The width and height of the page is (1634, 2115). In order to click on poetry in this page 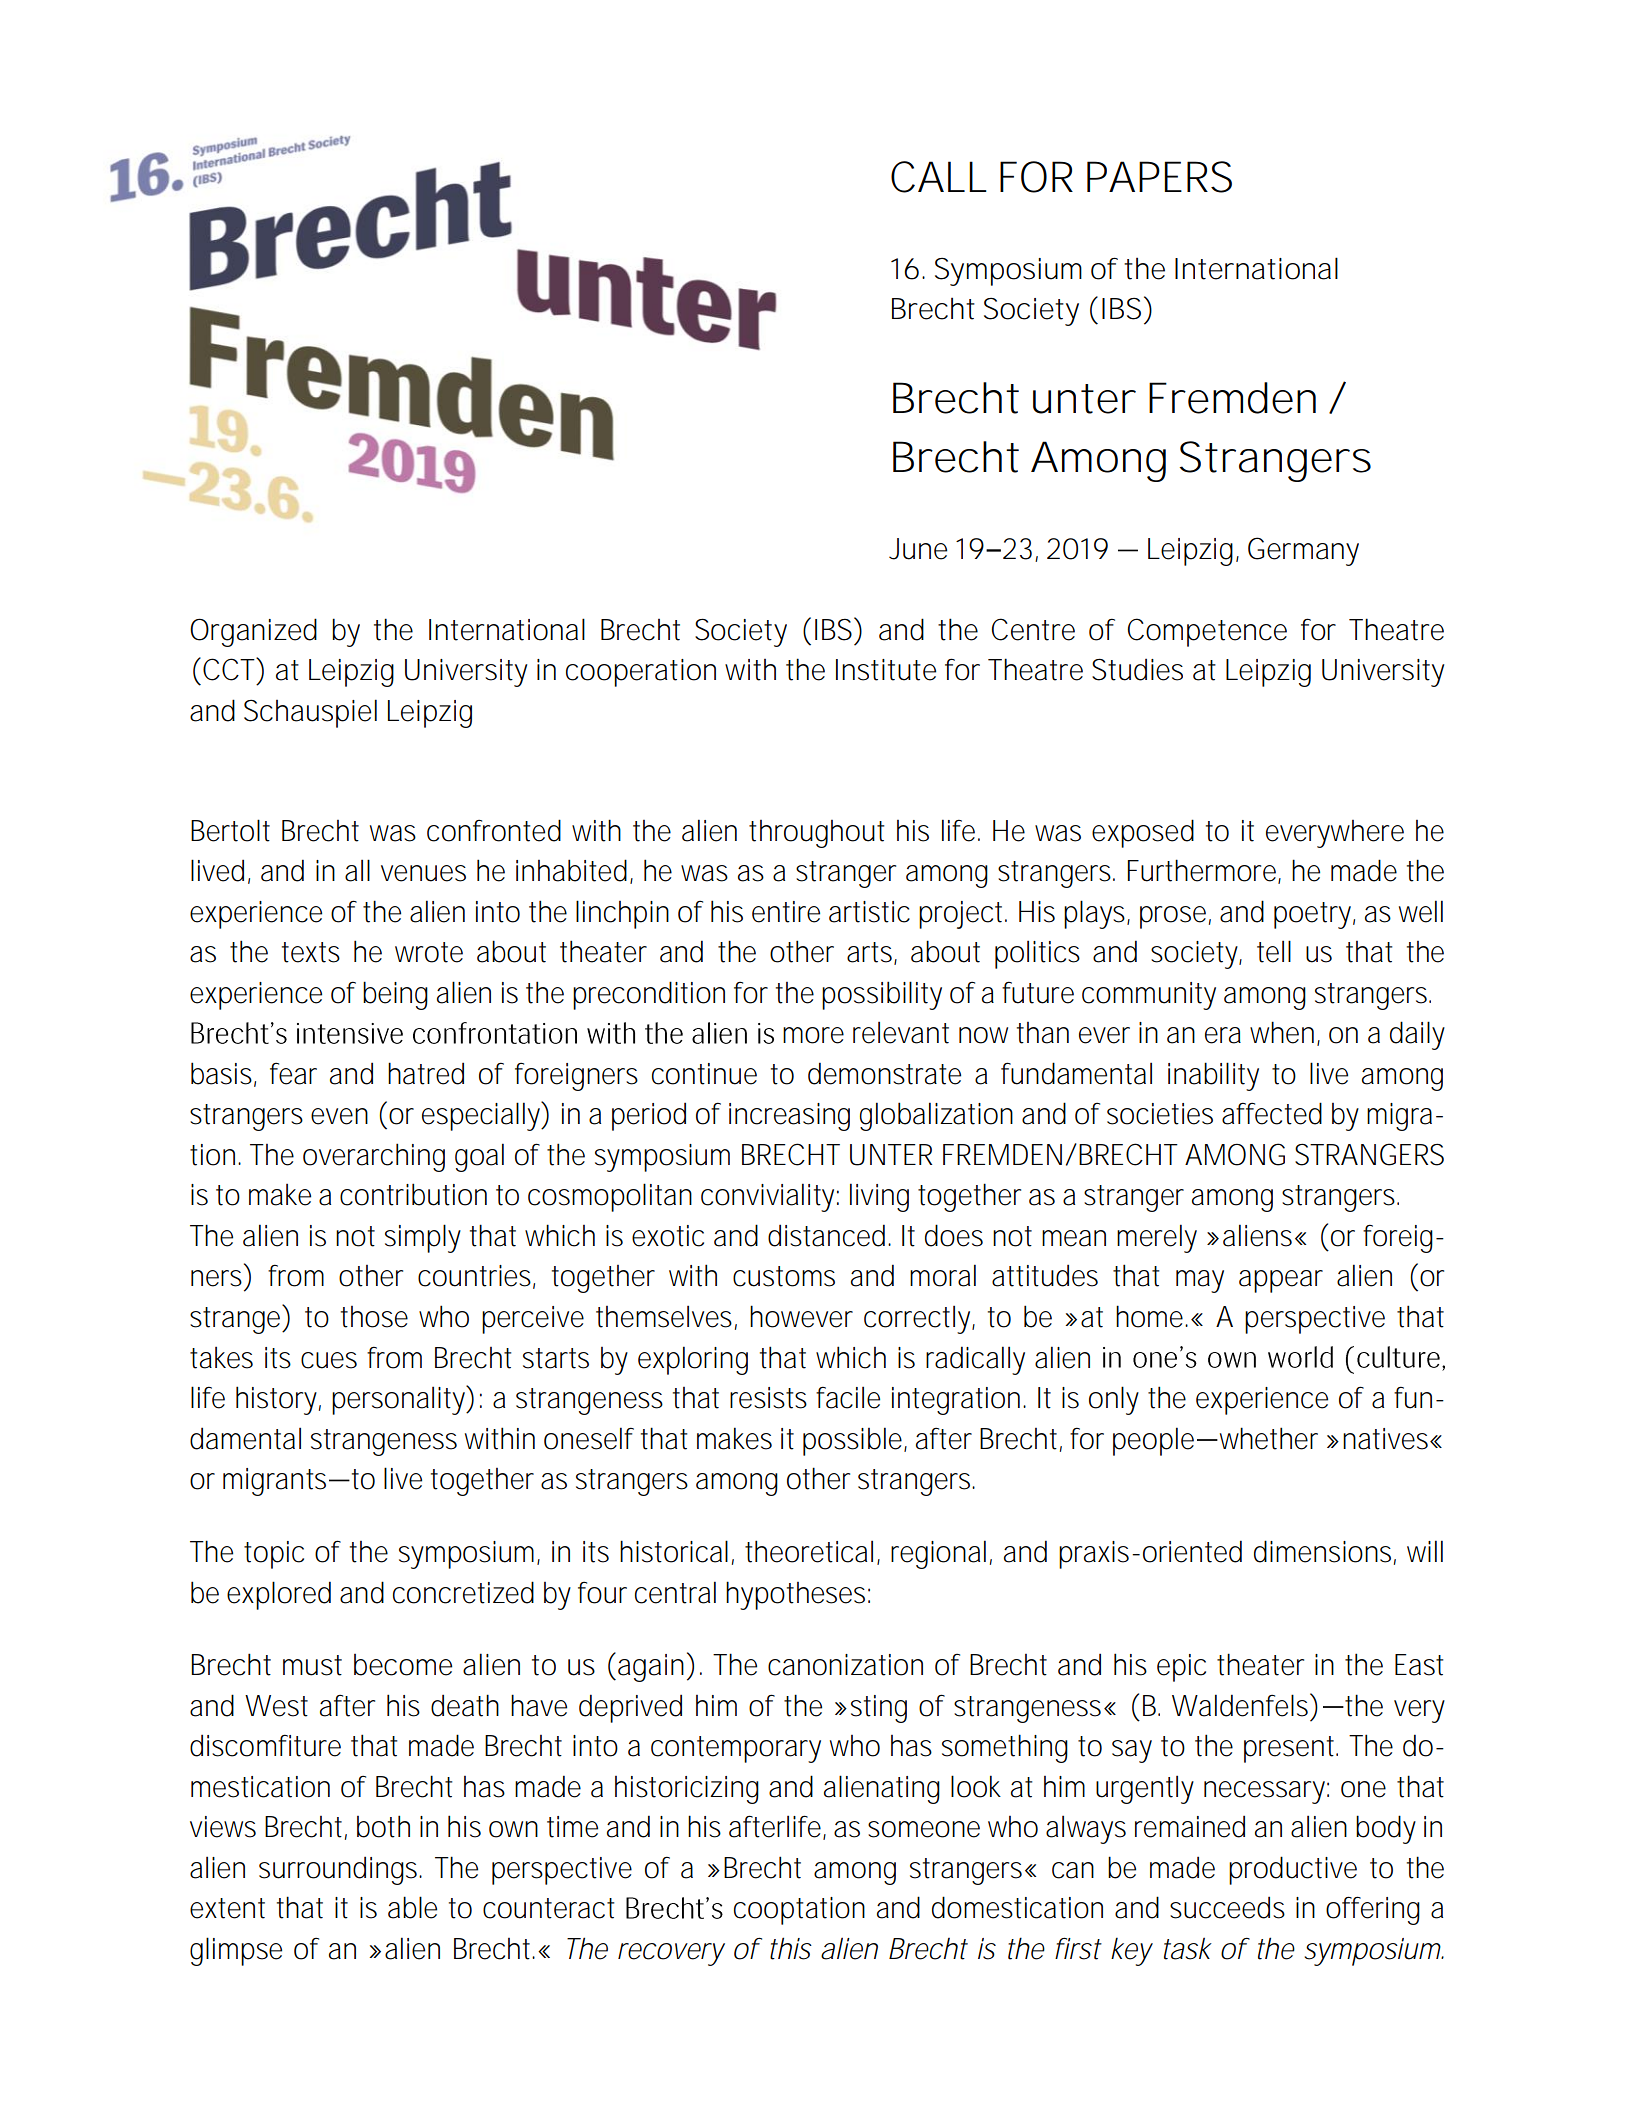, I will do `click(1312, 915)`.
